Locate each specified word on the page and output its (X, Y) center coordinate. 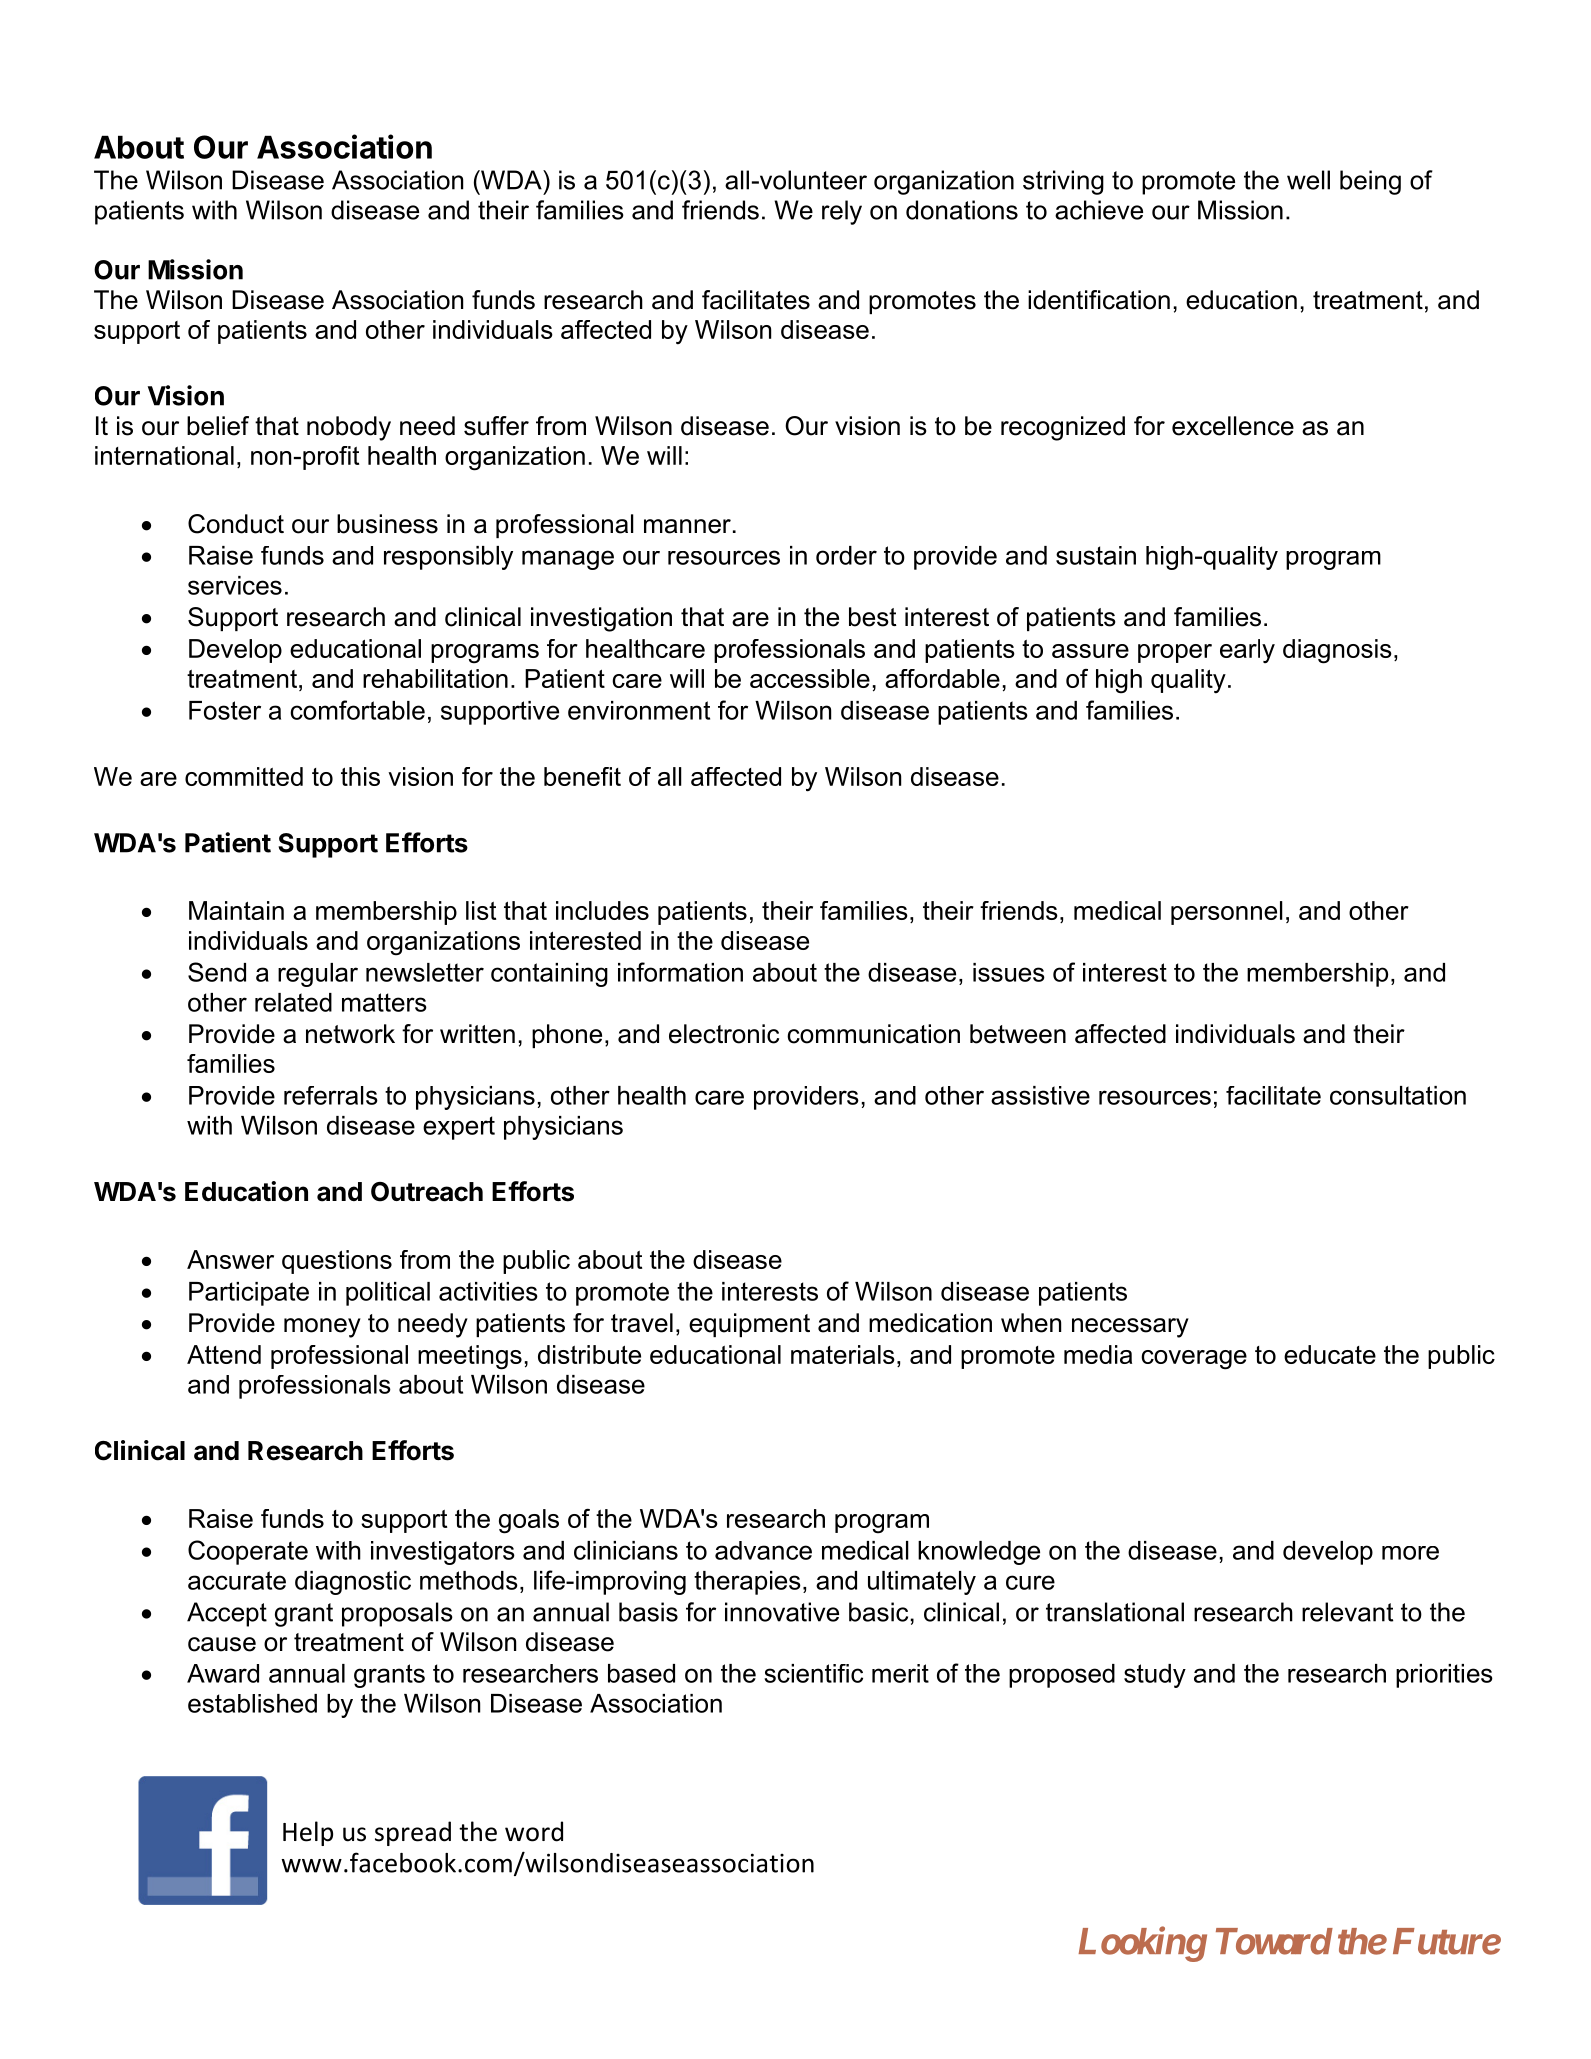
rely (842, 212)
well (1308, 180)
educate (1330, 1354)
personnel (1227, 913)
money (322, 1328)
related (293, 1002)
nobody (349, 428)
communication (873, 1034)
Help (308, 1833)
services (235, 585)
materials (843, 1354)
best (873, 617)
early (1247, 651)
